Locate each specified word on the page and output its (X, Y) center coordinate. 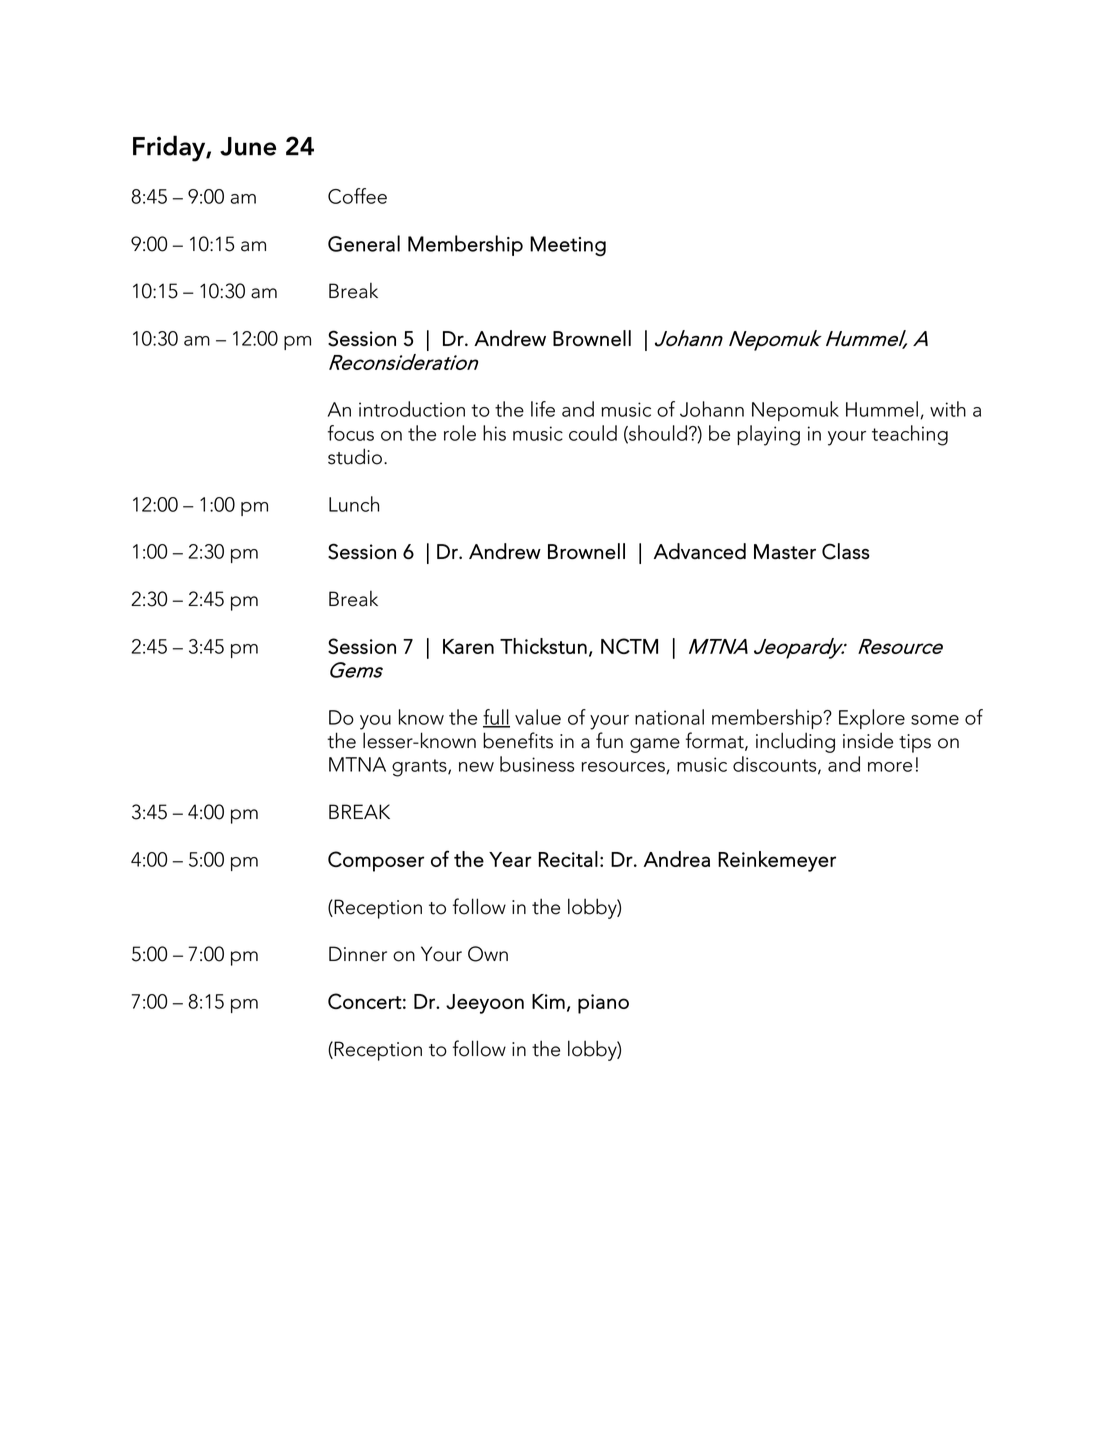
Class (846, 551)
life (543, 409)
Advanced (700, 551)
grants (420, 768)
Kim (548, 1001)
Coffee (357, 196)
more (890, 767)
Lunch (354, 504)
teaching (910, 435)
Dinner (358, 954)
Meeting (568, 246)
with (948, 409)
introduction (412, 409)
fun (609, 740)
